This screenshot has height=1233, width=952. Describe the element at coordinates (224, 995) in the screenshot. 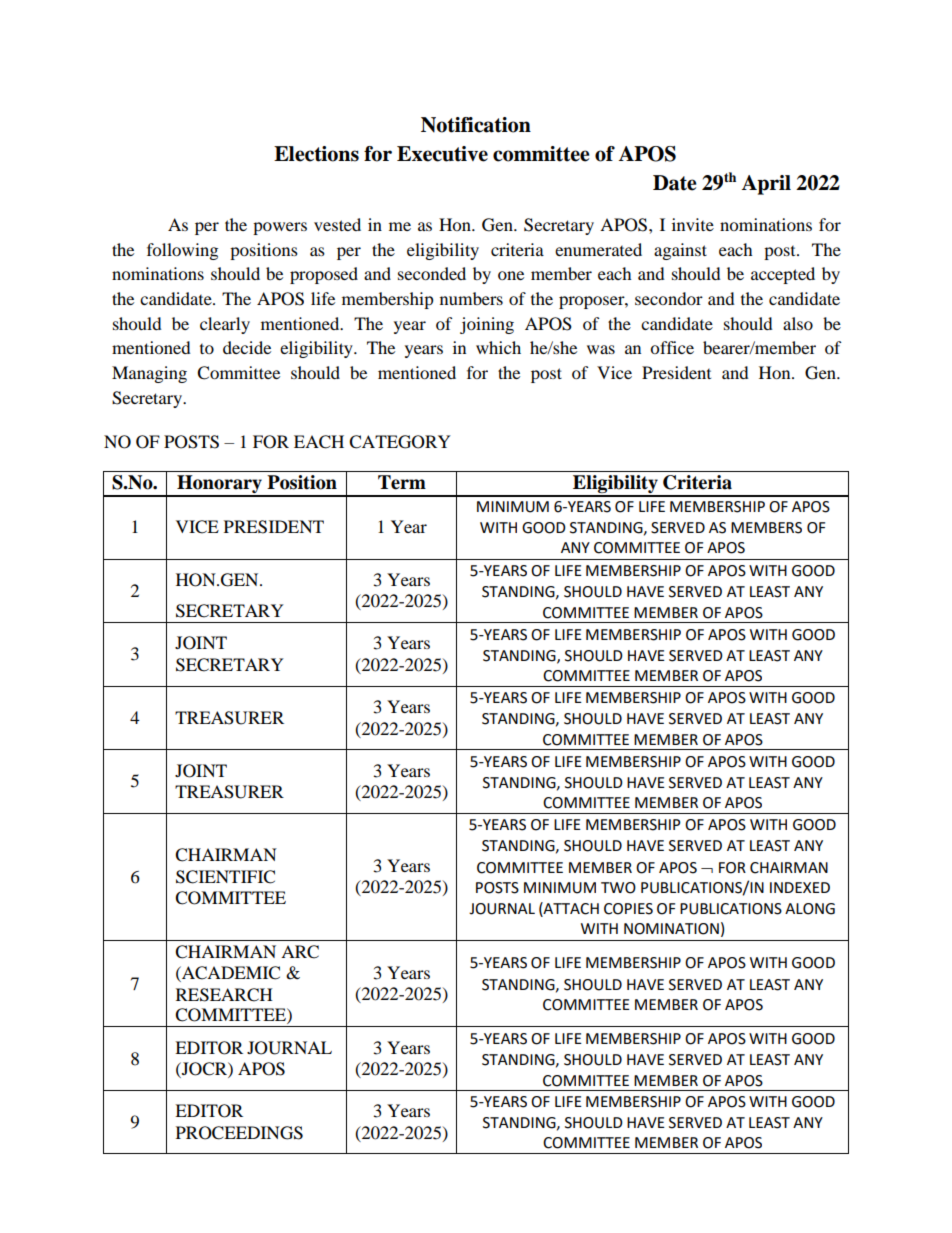

I see `RESEARCH` at that location.
